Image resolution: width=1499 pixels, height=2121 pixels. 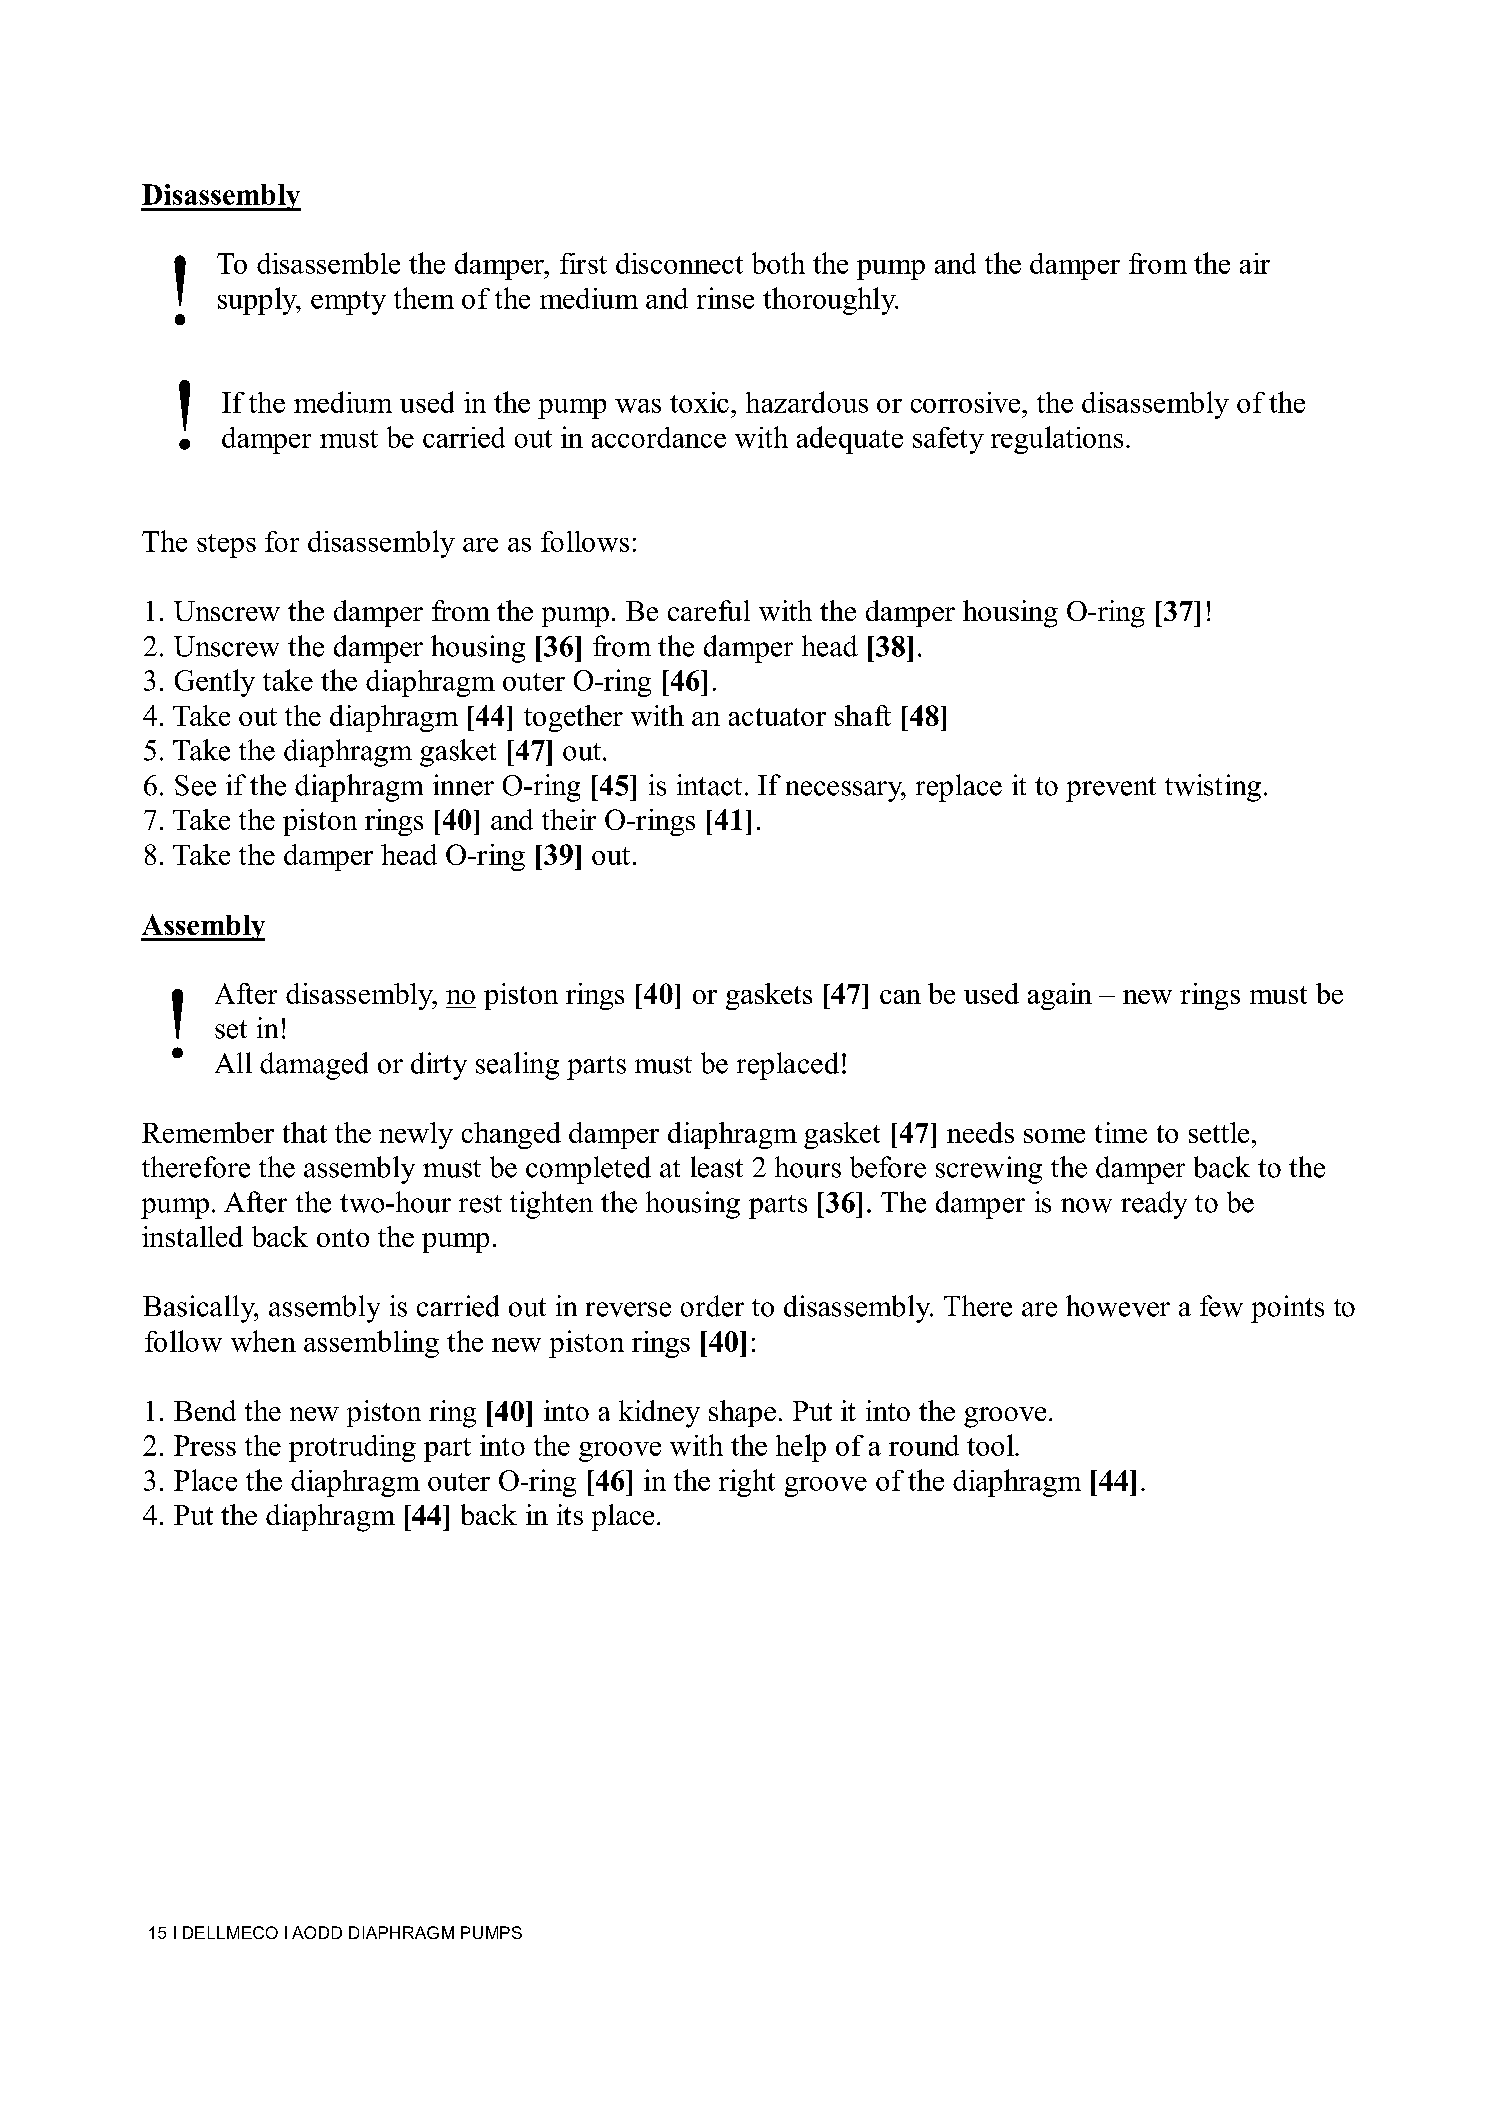 I want to click on right, so click(x=747, y=1483).
